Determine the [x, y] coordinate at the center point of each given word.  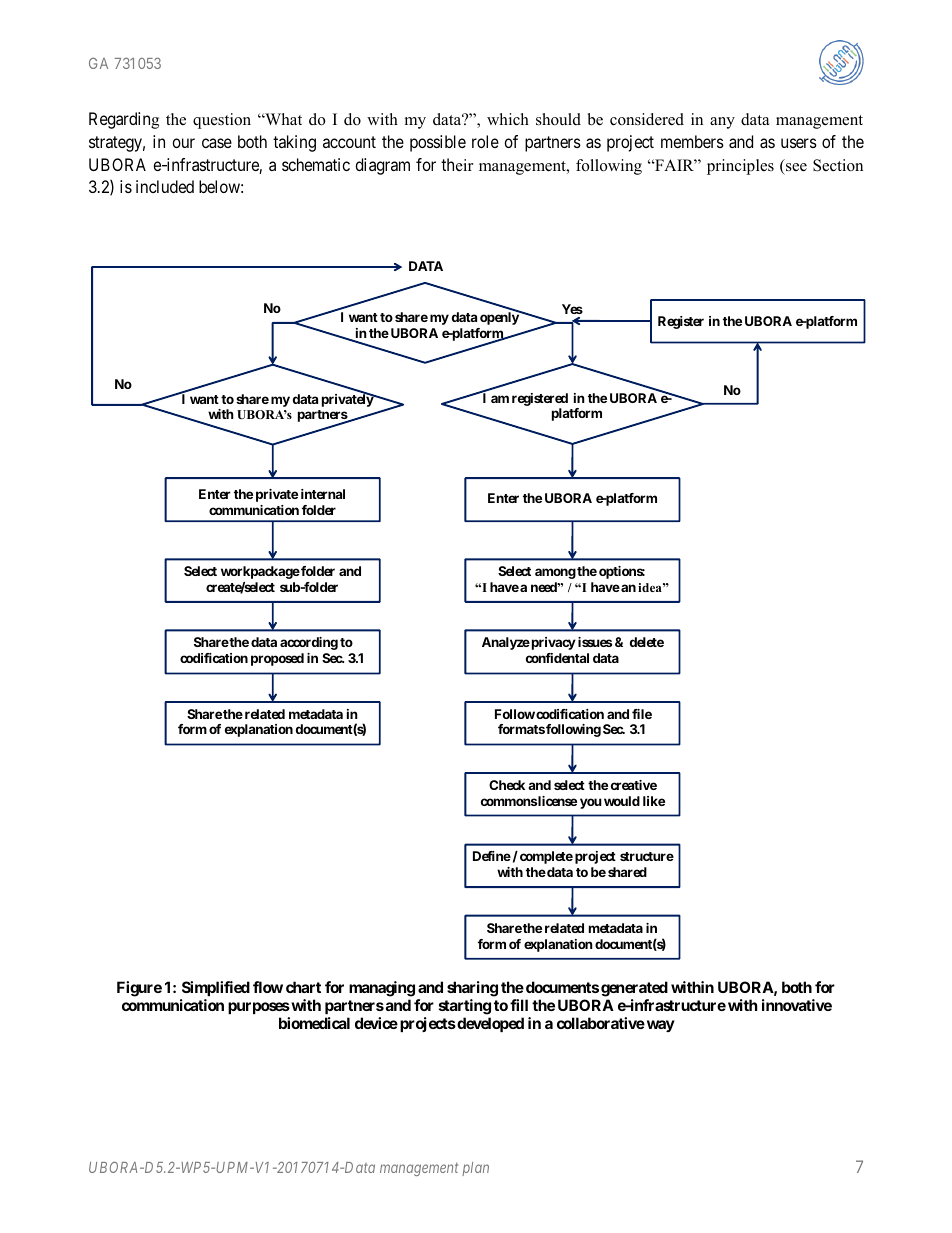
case [217, 143]
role [485, 141]
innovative [797, 1005]
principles [740, 167]
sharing [472, 989]
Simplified [216, 988]
